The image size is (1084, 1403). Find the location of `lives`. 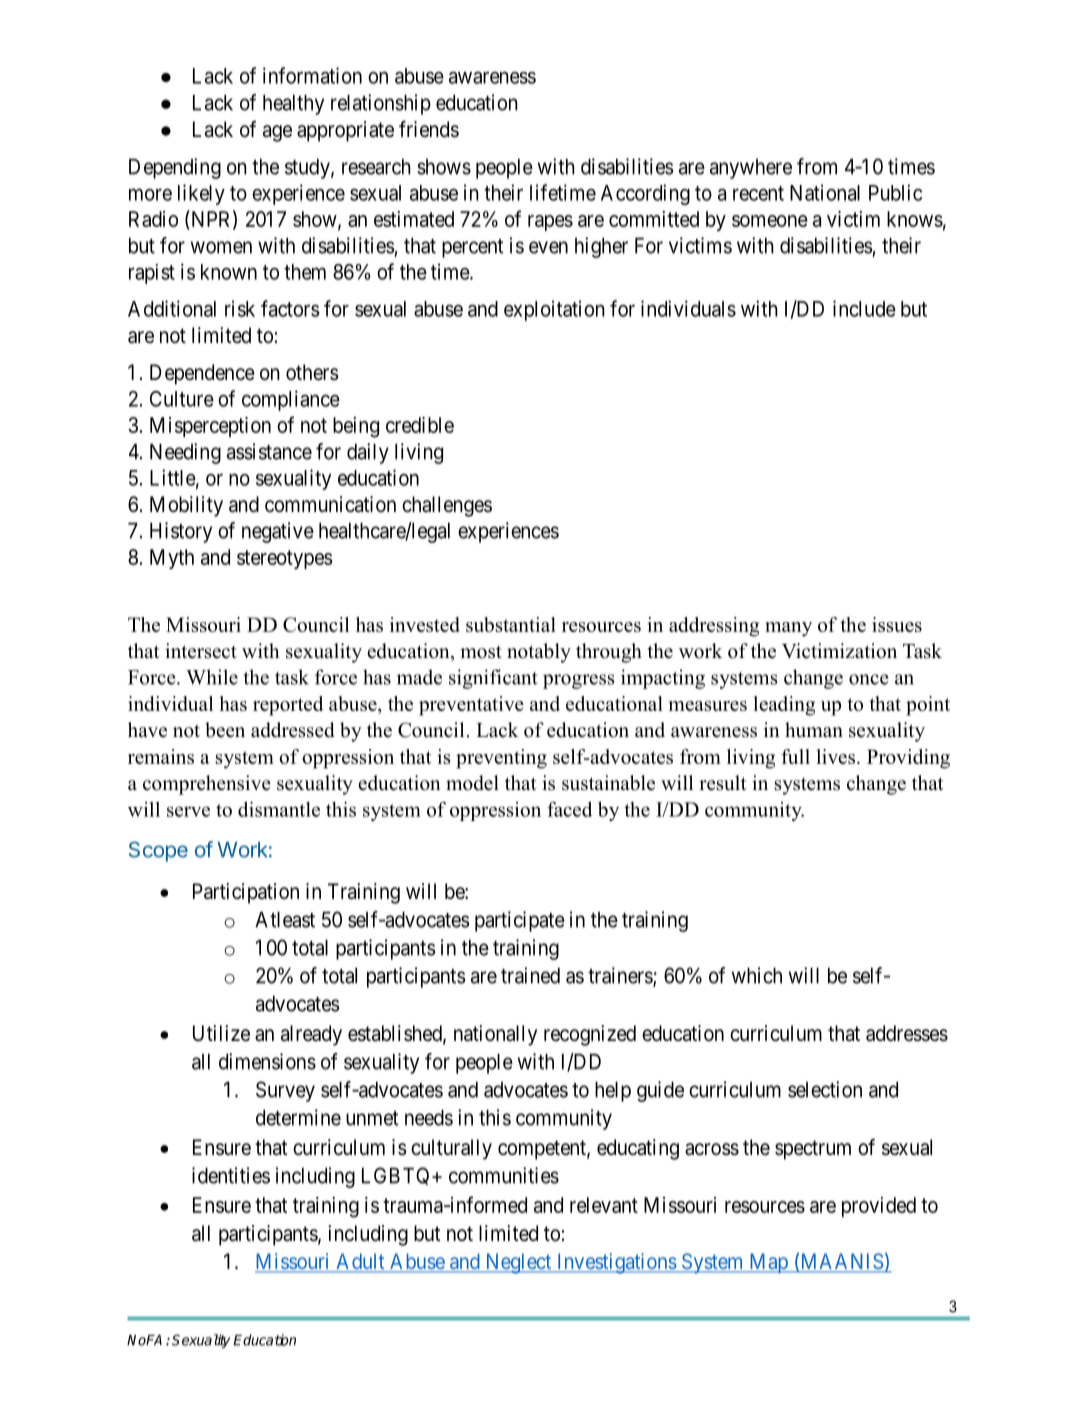

lives is located at coordinates (837, 756).
